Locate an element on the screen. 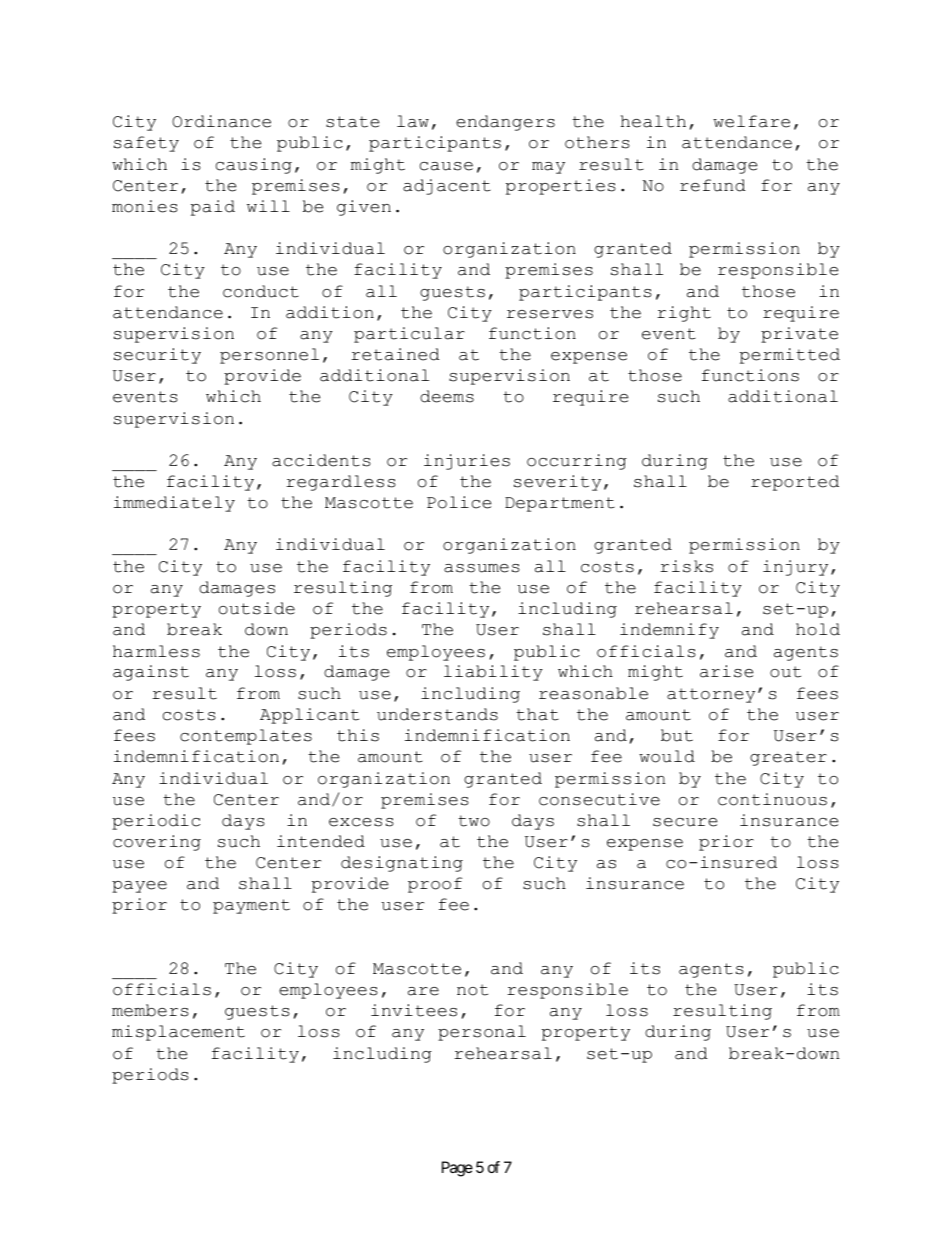 The image size is (952, 1233). cause is located at coordinates (446, 166).
